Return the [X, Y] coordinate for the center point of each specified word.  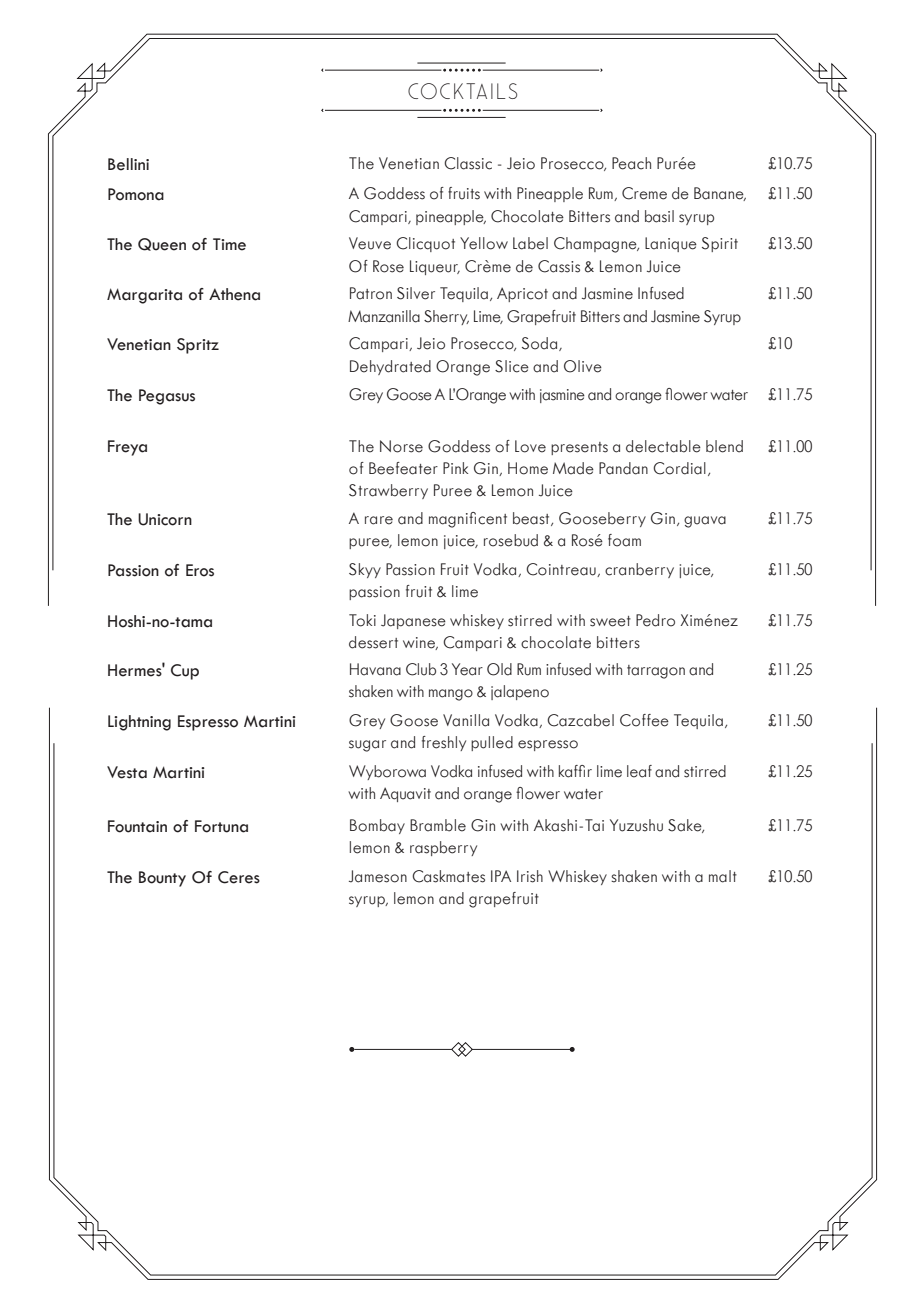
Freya [127, 448]
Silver [416, 293]
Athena [234, 294]
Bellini [128, 164]
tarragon [656, 672]
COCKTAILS [462, 91]
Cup [185, 672]
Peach [631, 163]
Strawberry [388, 491]
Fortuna [221, 826]
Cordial [679, 468]
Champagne [596, 245]
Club [421, 669]
